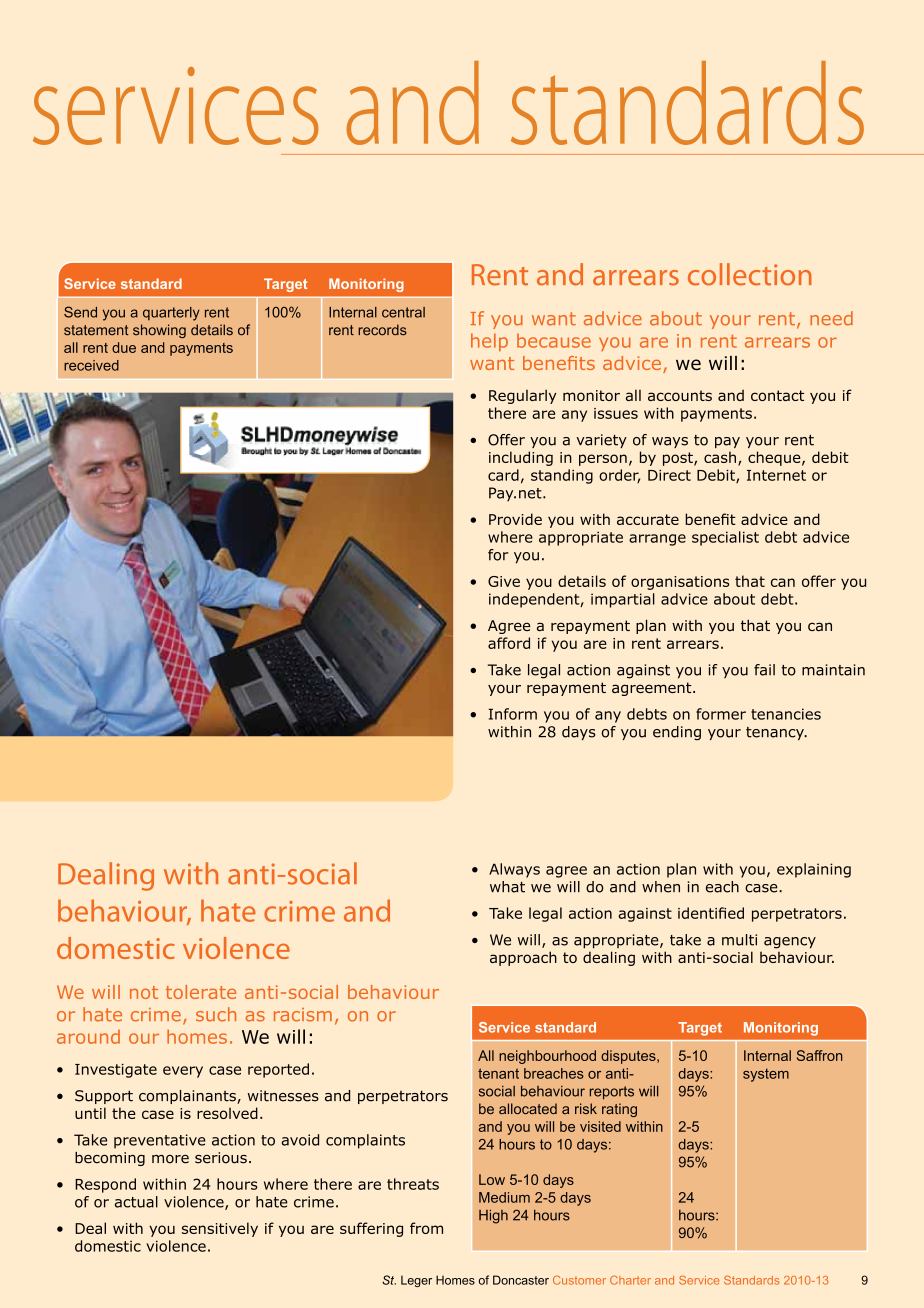  Describe the element at coordinates (504, 581) in the screenshot. I see `Give` at that location.
